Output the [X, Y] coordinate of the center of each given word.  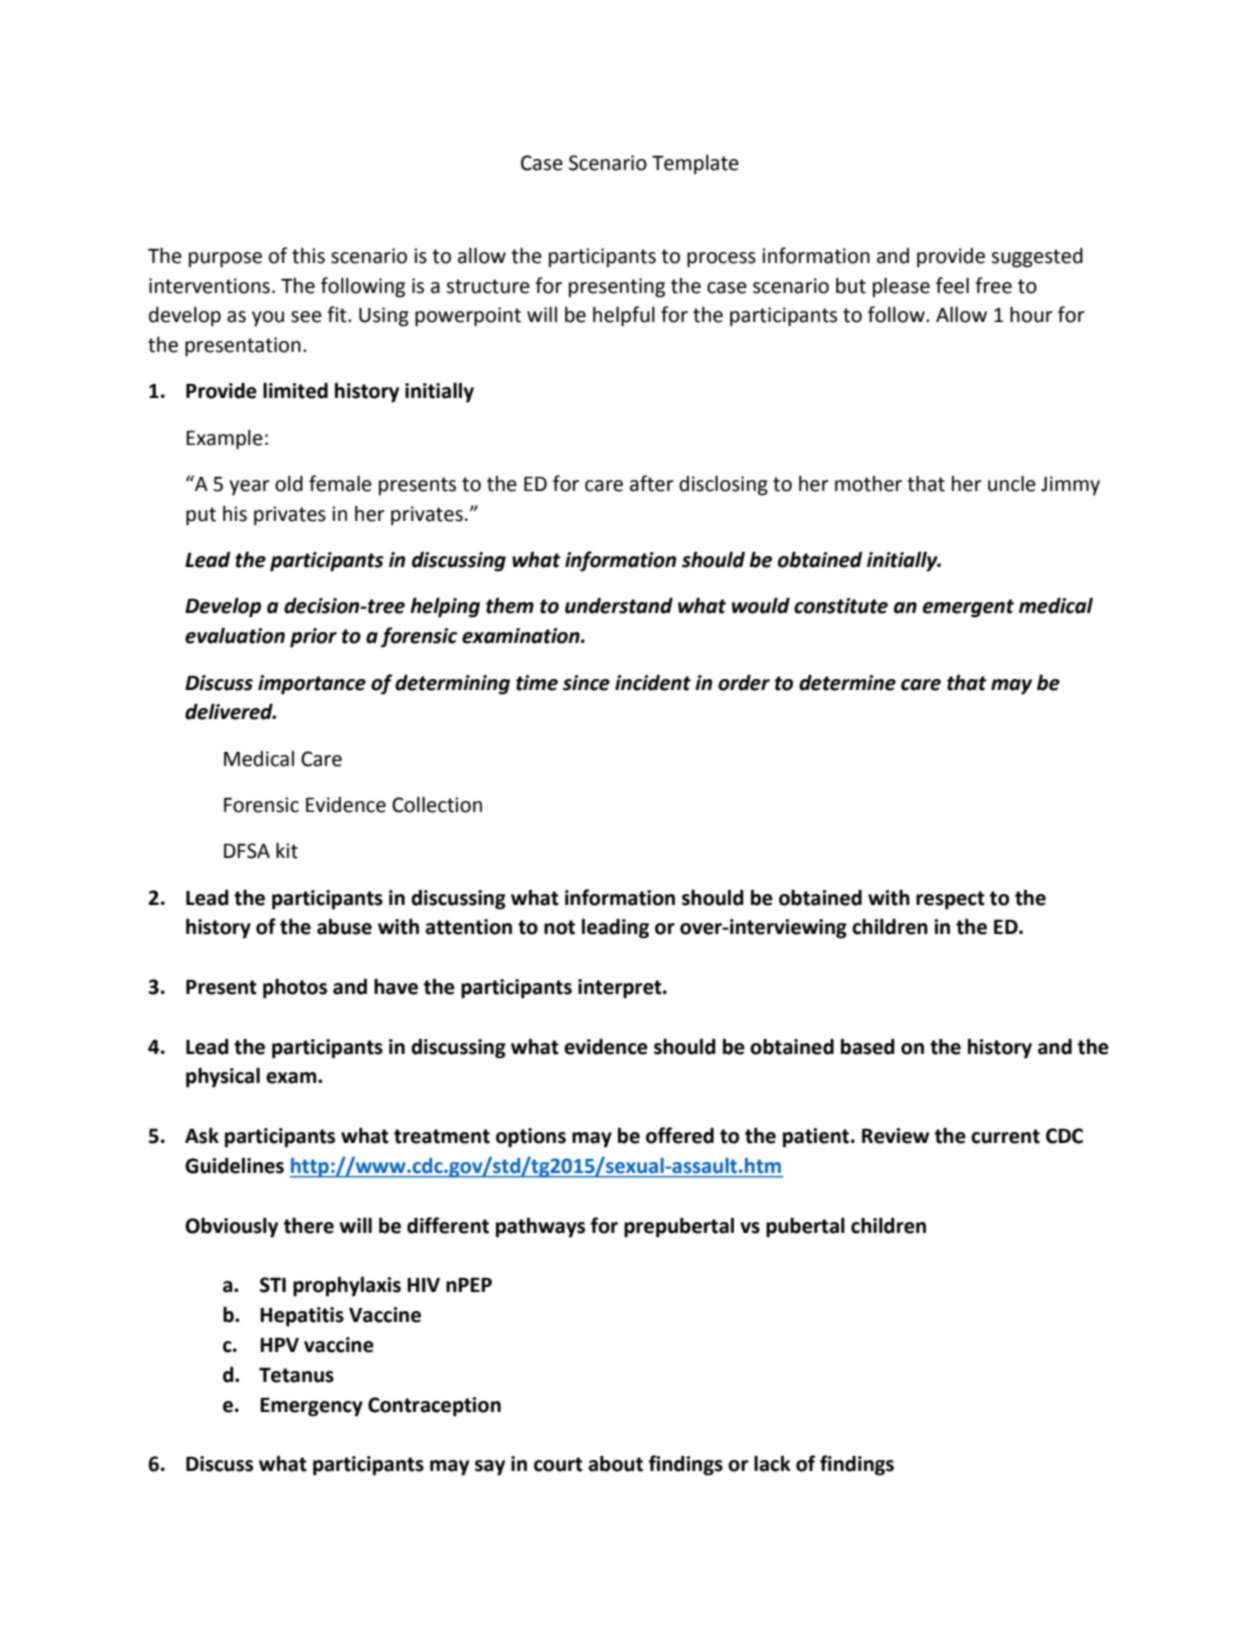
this [308, 255]
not [559, 927]
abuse [344, 926]
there [308, 1225]
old [289, 484]
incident [653, 682]
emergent [968, 608]
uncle [1012, 483]
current [1005, 1136]
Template [695, 165]
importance [312, 685]
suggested [1037, 258]
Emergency [311, 1407]
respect [950, 900]
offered [680, 1135]
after [652, 483]
